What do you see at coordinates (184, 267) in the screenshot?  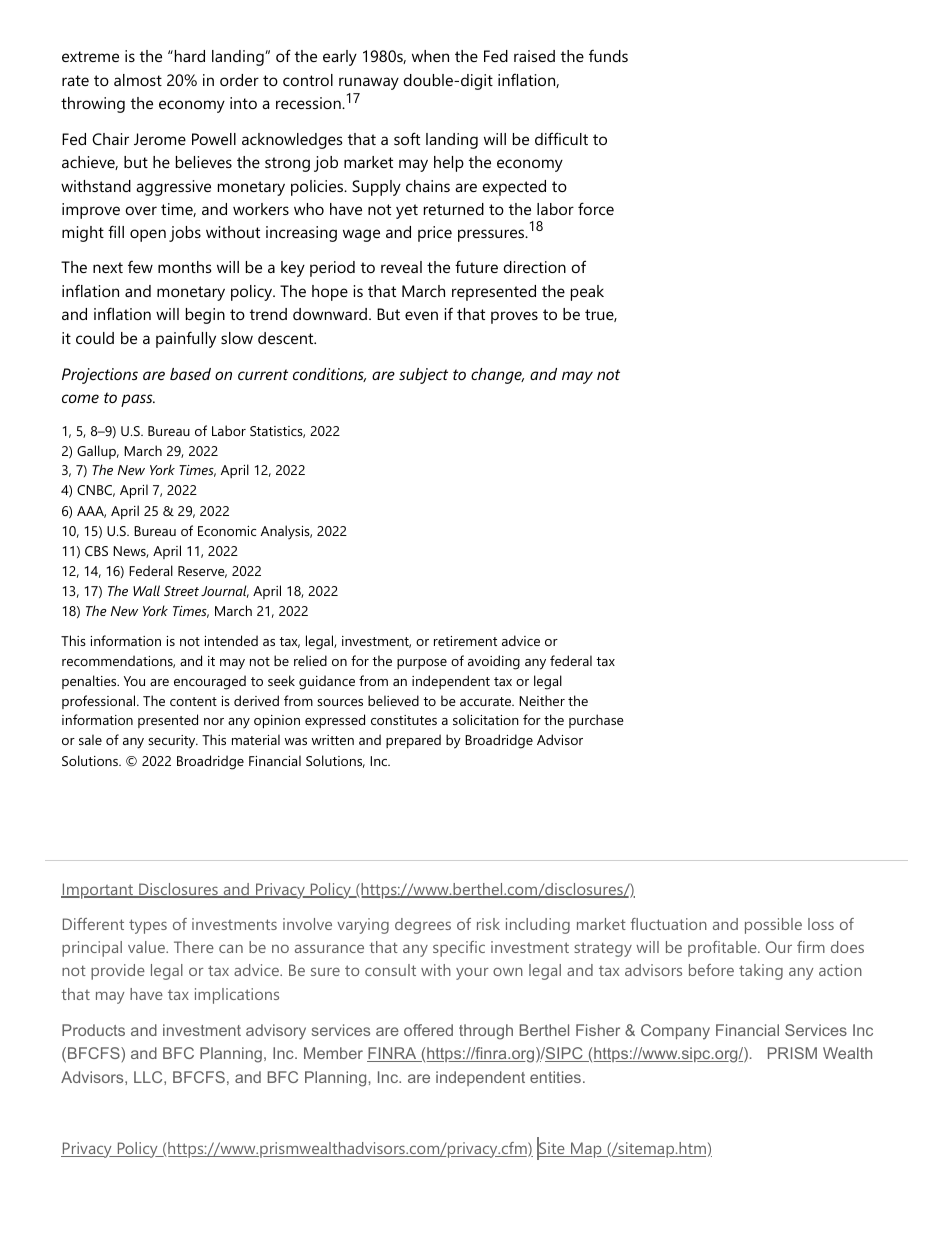 I see `months` at bounding box center [184, 267].
